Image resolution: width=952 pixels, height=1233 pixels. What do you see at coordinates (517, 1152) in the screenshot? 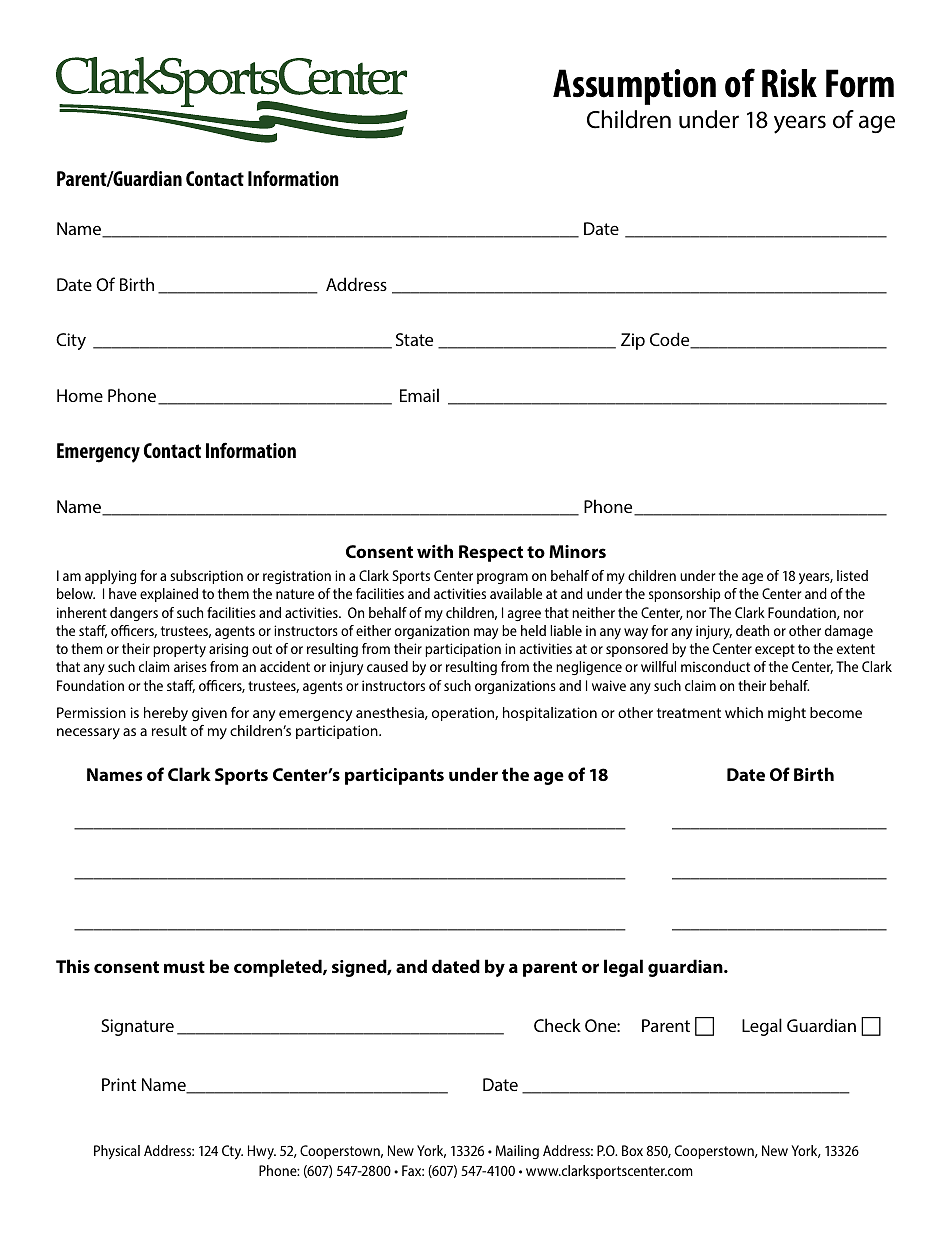
I see `Mailing` at bounding box center [517, 1152].
